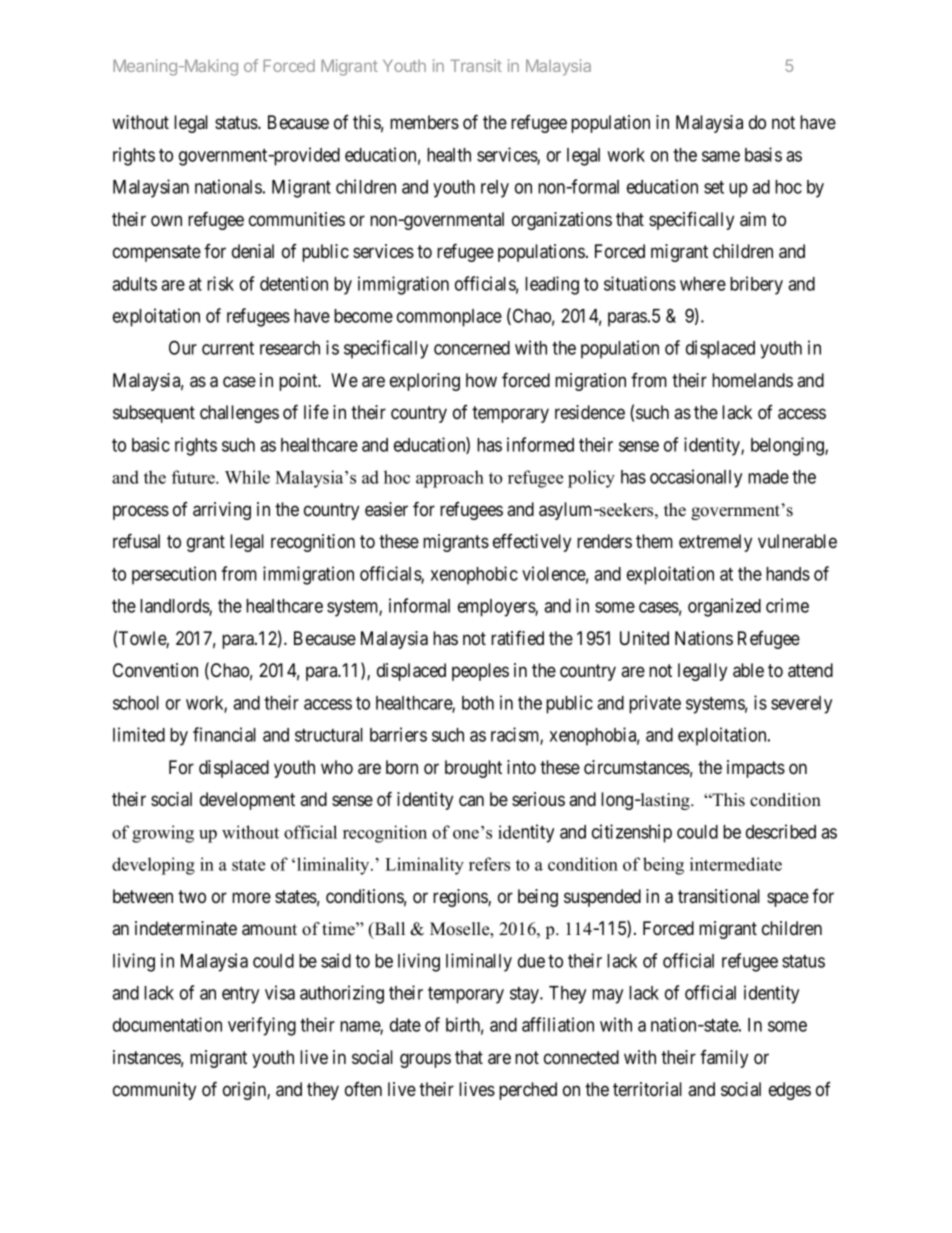  I want to click on homelands, so click(752, 380).
